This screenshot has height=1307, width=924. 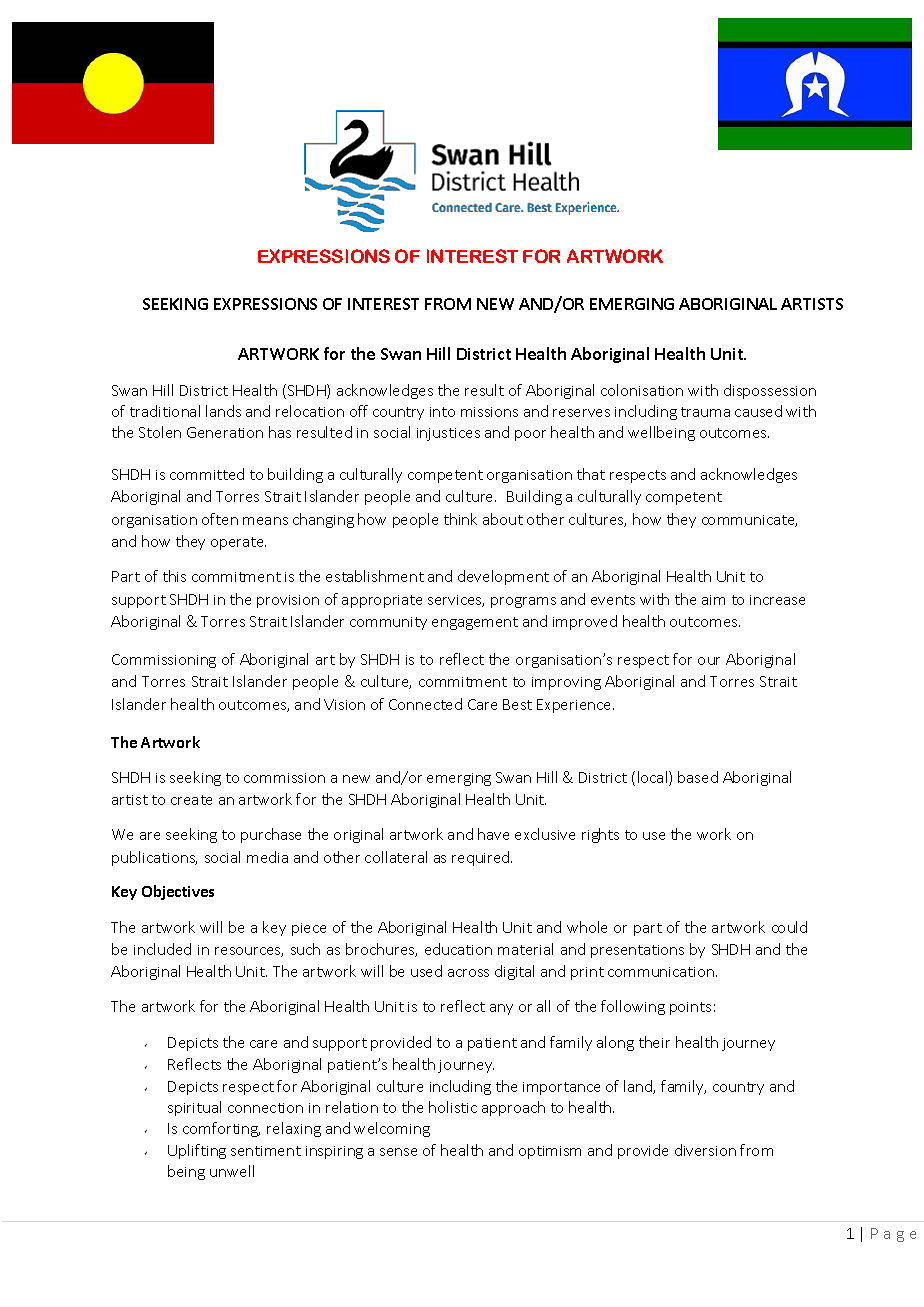 I want to click on engagement, so click(x=475, y=623).
